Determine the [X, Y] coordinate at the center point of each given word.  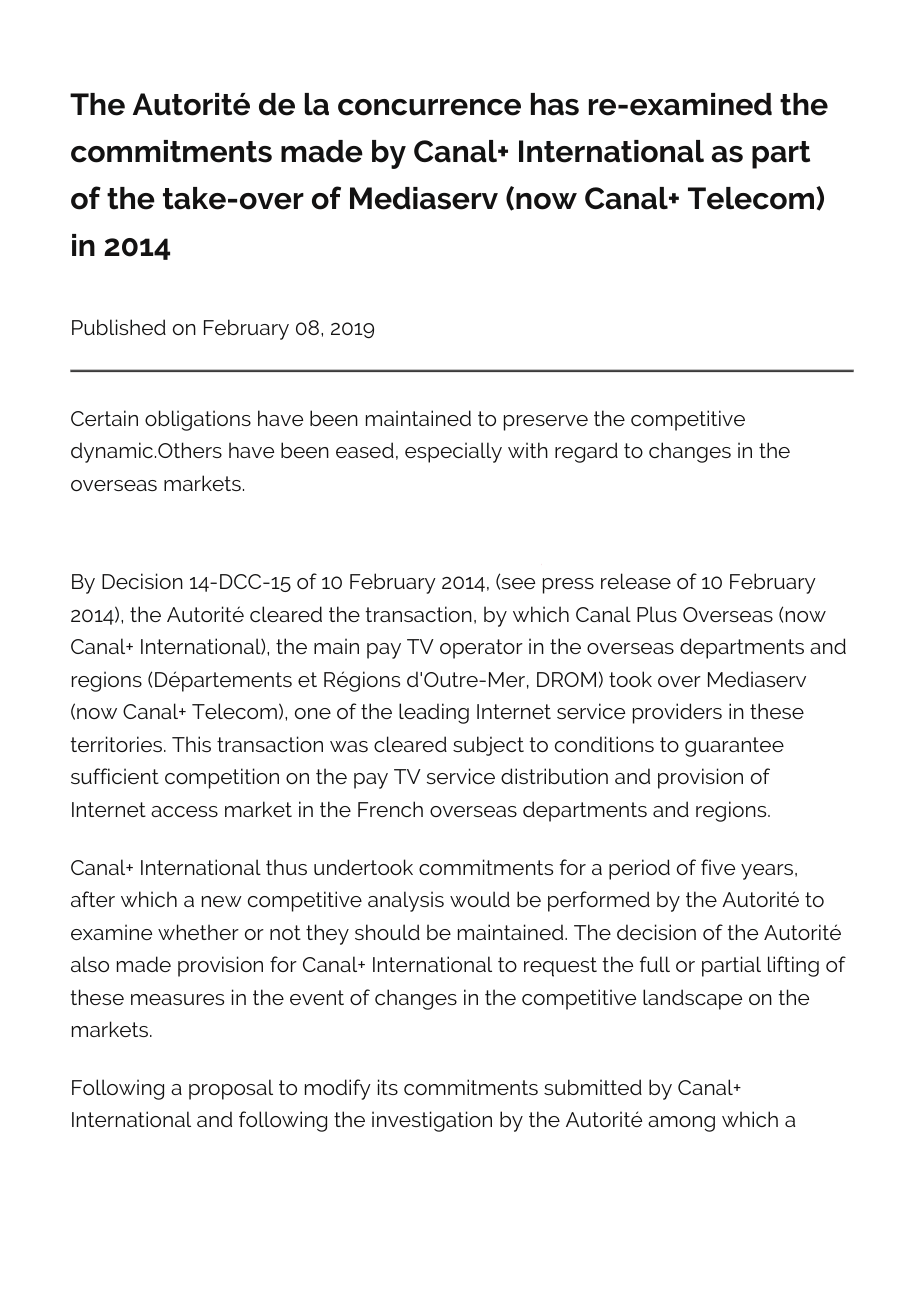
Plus [657, 614]
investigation [432, 1121]
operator [481, 649]
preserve [546, 423]
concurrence [429, 107]
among [681, 1124]
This [191, 744]
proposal [231, 1089]
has [555, 104]
